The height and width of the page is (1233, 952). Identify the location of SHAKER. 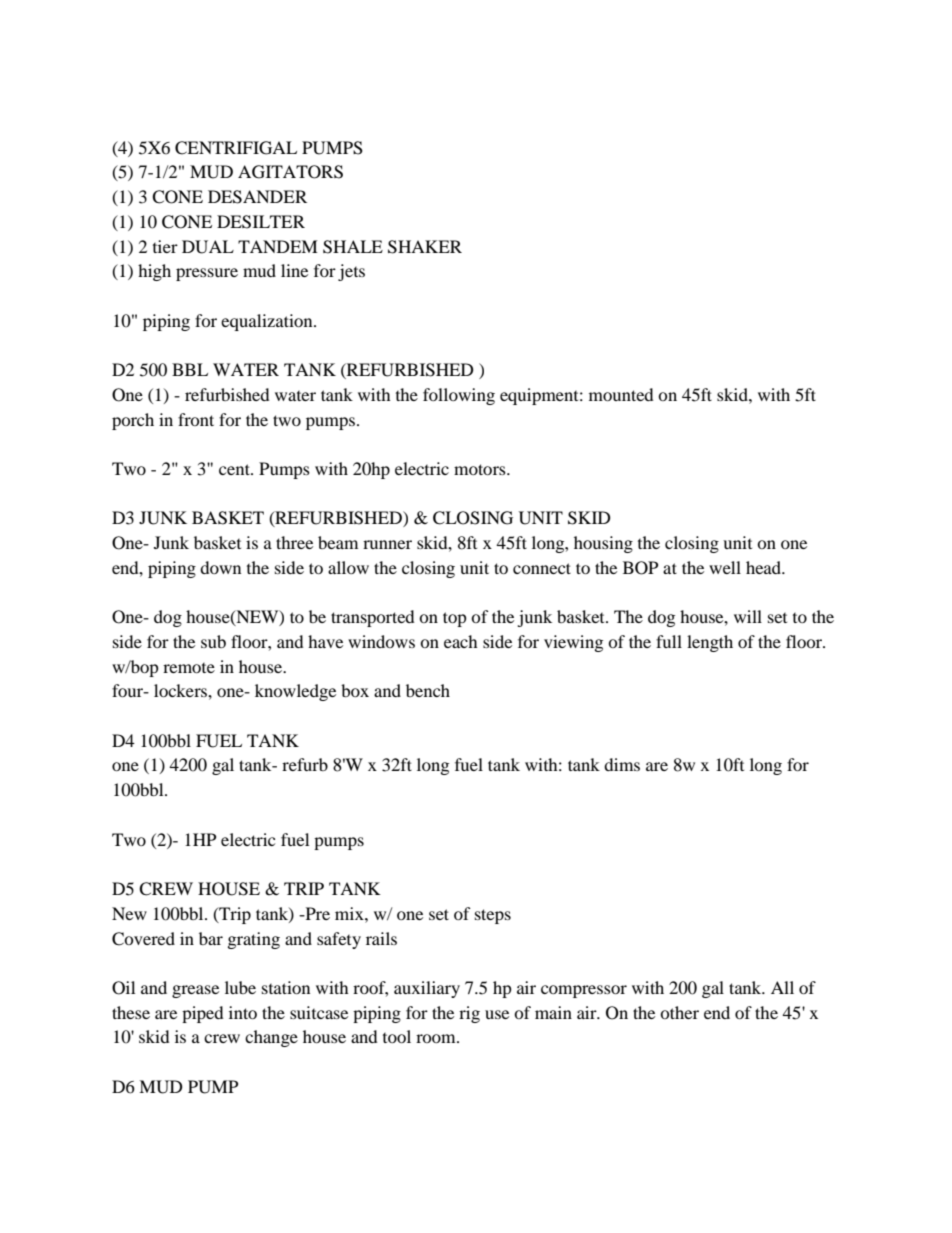
(425, 247).
